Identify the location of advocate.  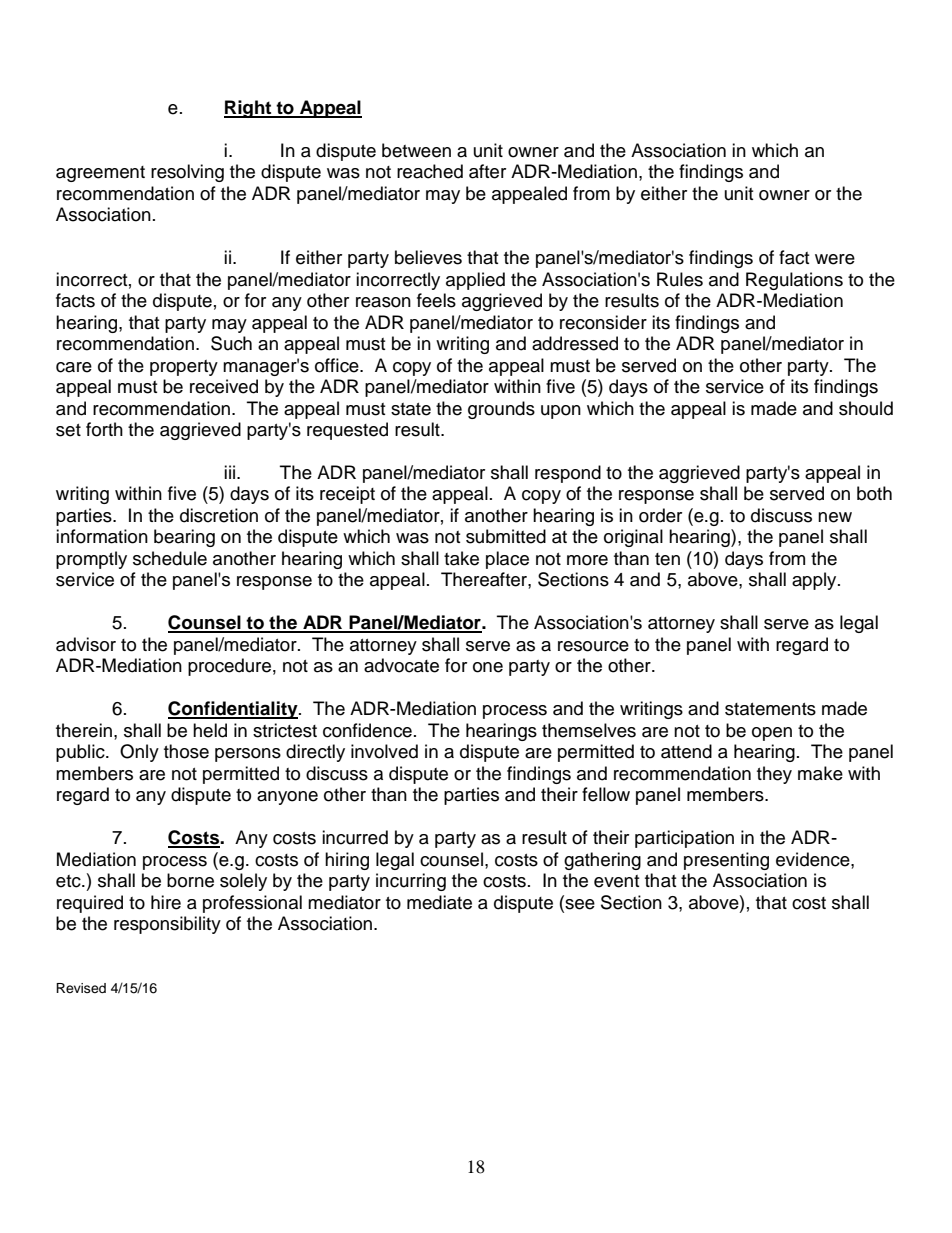
(401, 665).
